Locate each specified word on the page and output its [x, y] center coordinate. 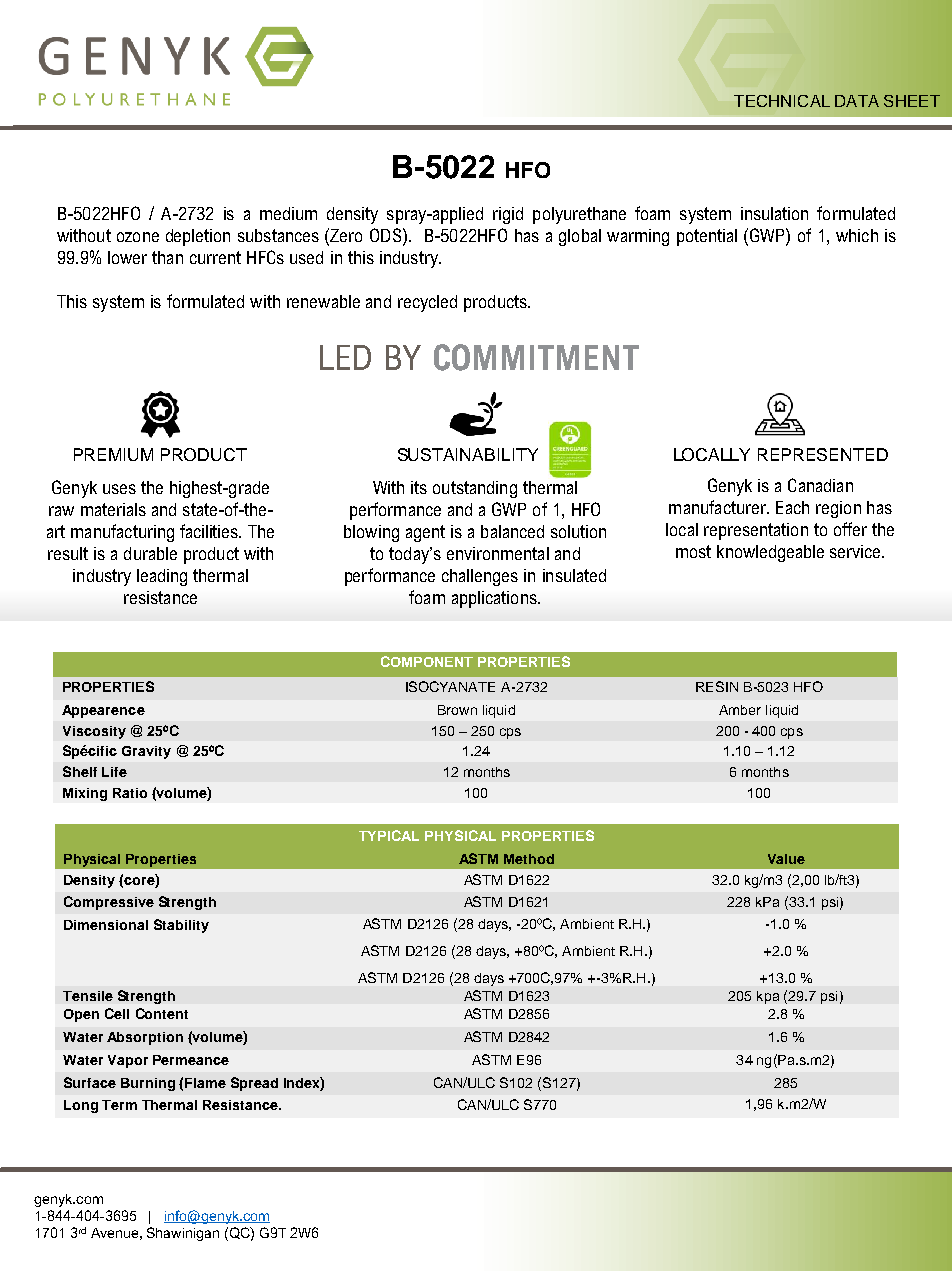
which [857, 235]
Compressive [109, 903]
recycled [427, 303]
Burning [148, 1084]
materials [113, 509]
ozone [138, 237]
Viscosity [94, 732]
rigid [508, 215]
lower [127, 257]
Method [529, 859]
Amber [740, 710]
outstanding [475, 489]
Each [792, 507]
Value [786, 859]
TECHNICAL [782, 101]
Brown [457, 710]
